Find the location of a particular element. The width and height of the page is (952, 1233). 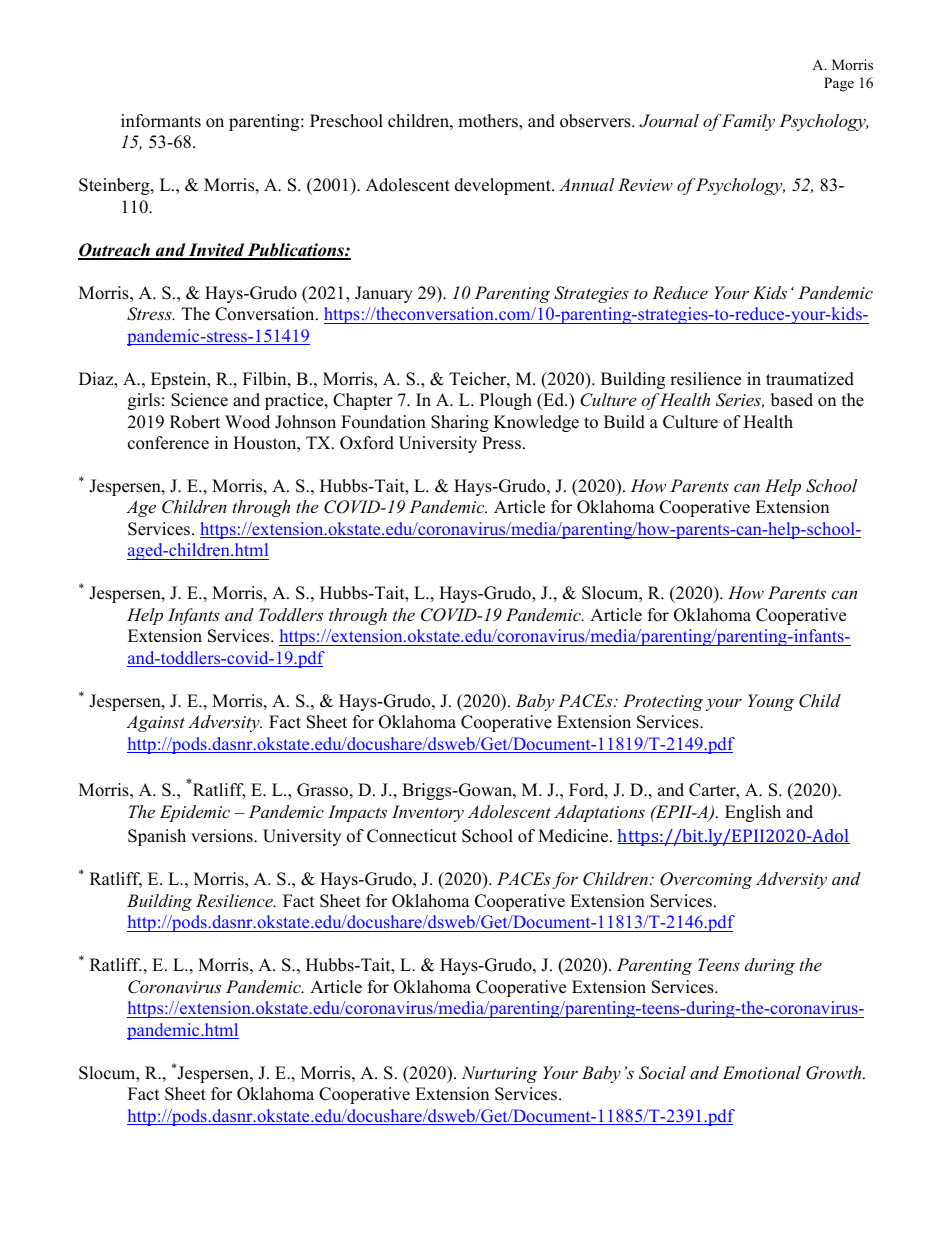

mothers is located at coordinates (489, 122).
